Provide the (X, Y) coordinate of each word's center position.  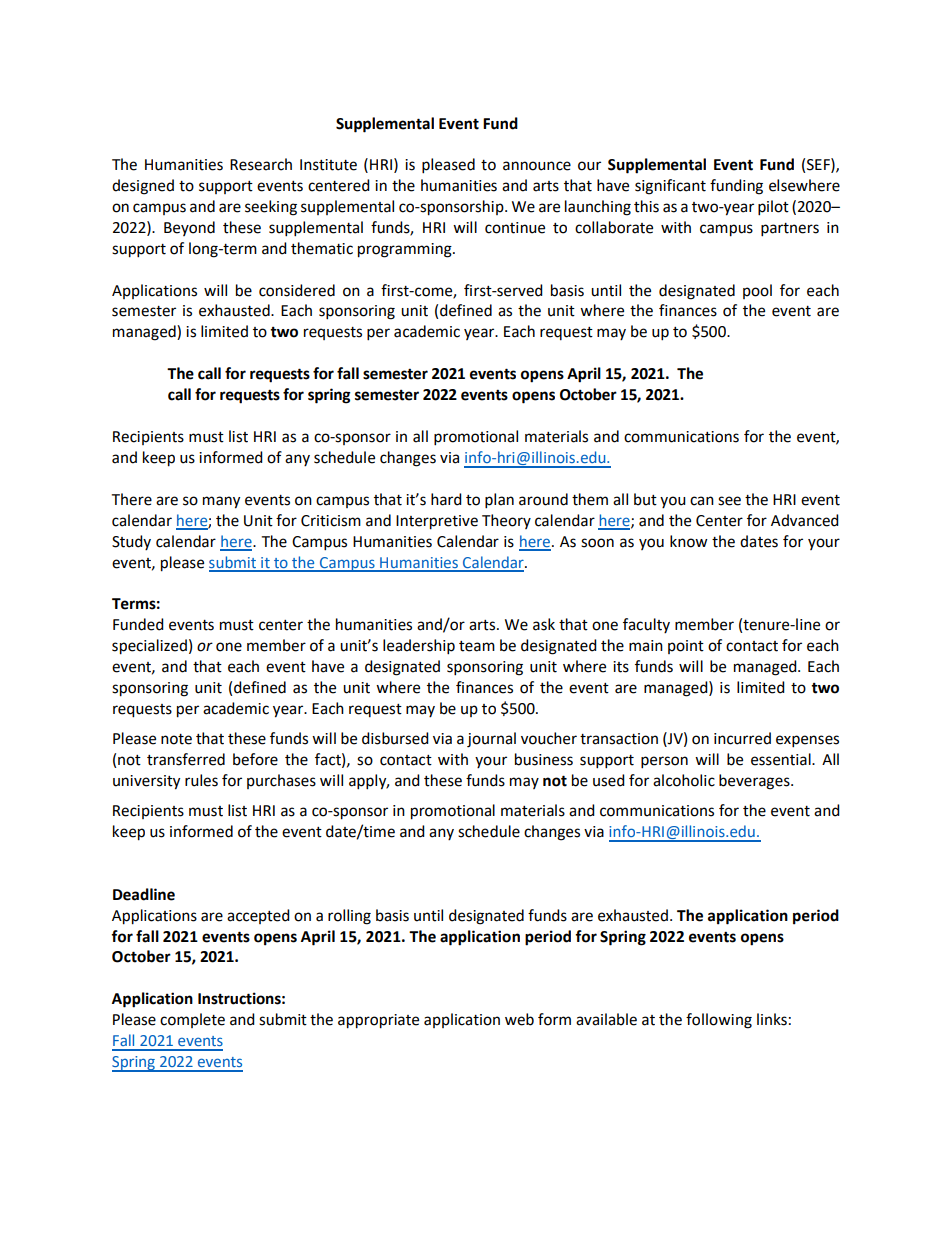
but (645, 499)
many (221, 502)
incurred (742, 738)
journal (491, 740)
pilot (773, 208)
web (519, 1019)
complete (192, 1020)
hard (446, 499)
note (176, 739)
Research (261, 164)
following (719, 1021)
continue (515, 228)
